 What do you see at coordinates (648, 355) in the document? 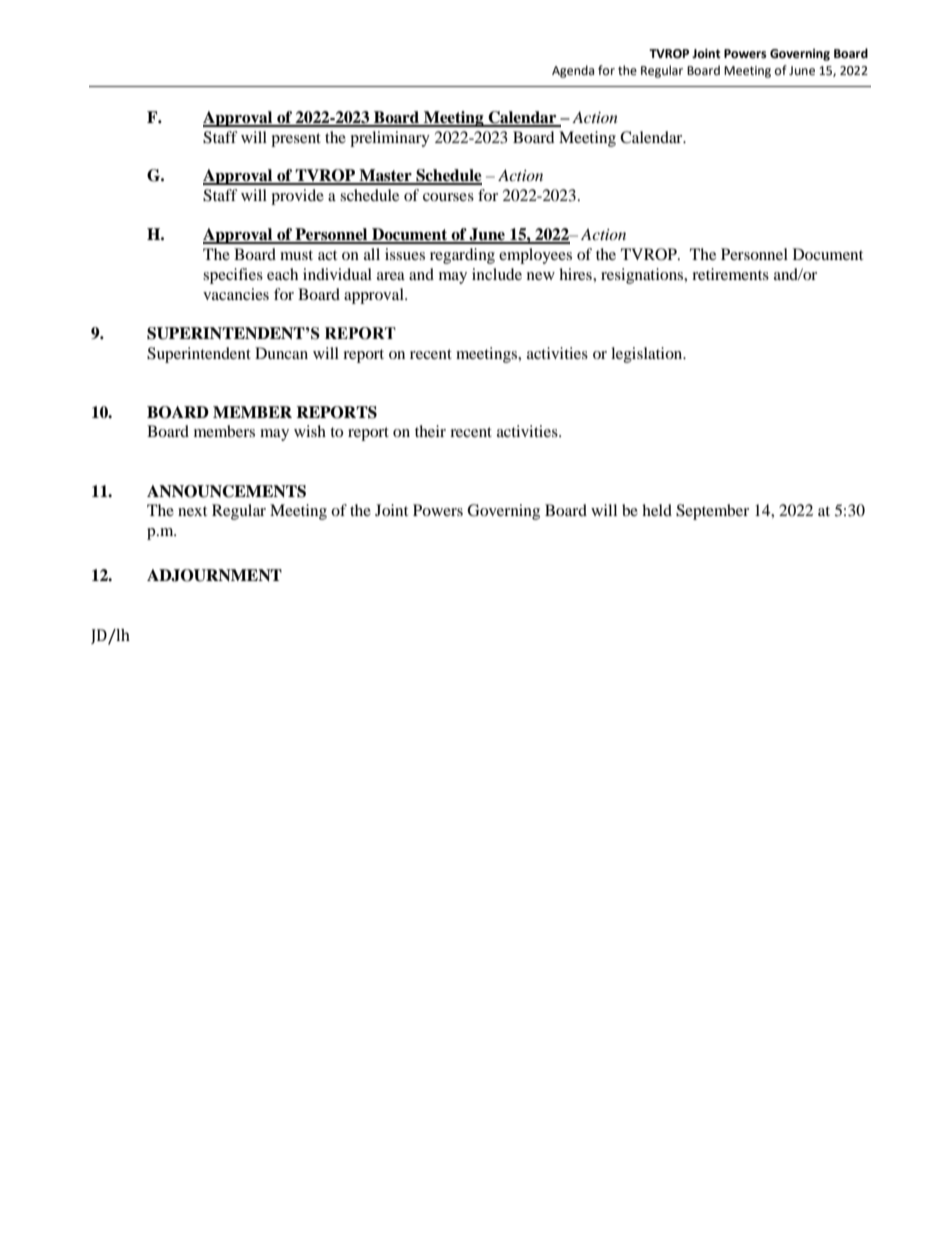
I see `legislation` at bounding box center [648, 355].
